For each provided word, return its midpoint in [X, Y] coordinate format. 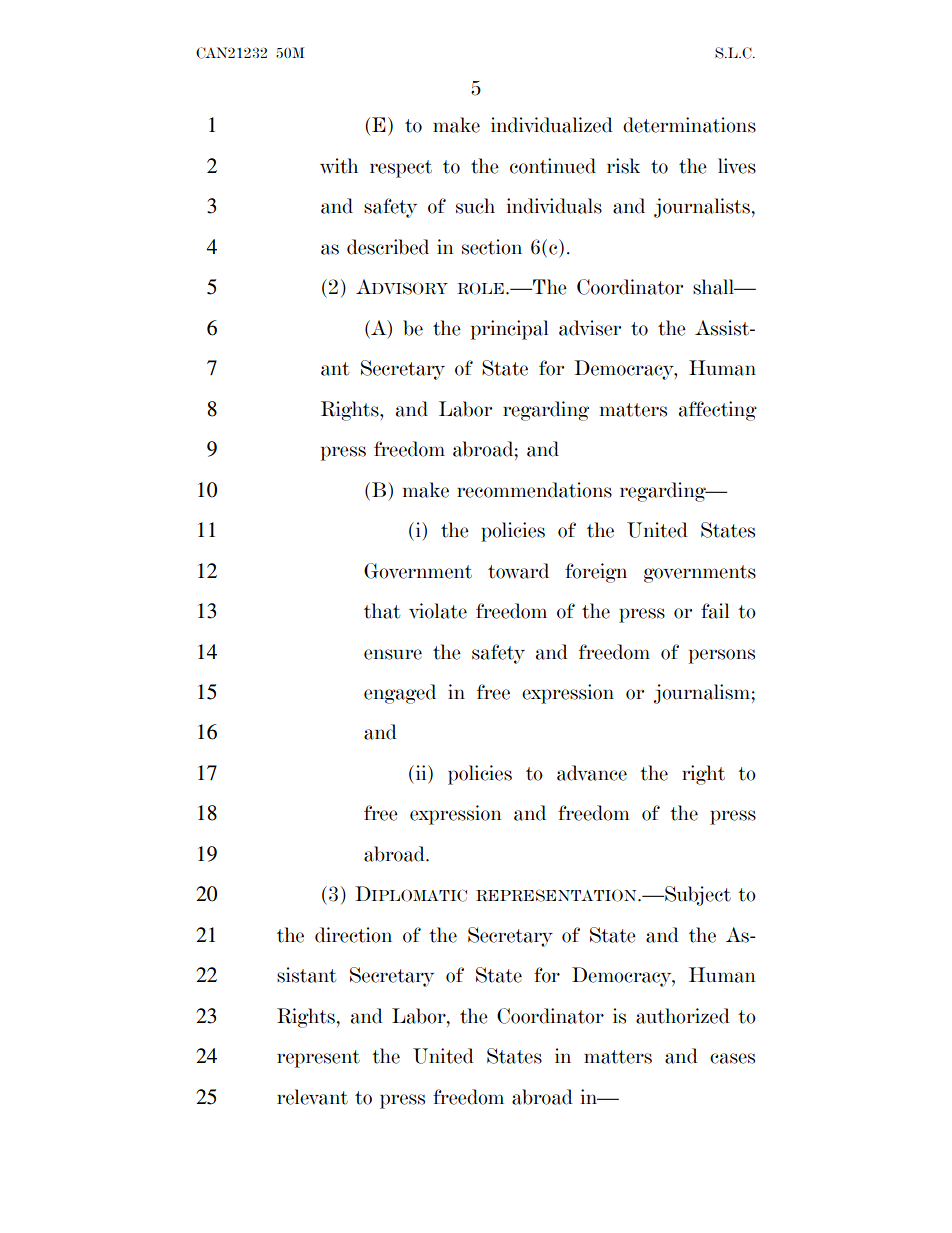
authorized [683, 1016]
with [339, 166]
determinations [689, 125]
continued [553, 166]
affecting [718, 411]
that [382, 611]
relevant [312, 1097]
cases [732, 1058]
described [388, 247]
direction [353, 935]
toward [518, 571]
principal [509, 330]
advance [592, 773]
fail [715, 611]
